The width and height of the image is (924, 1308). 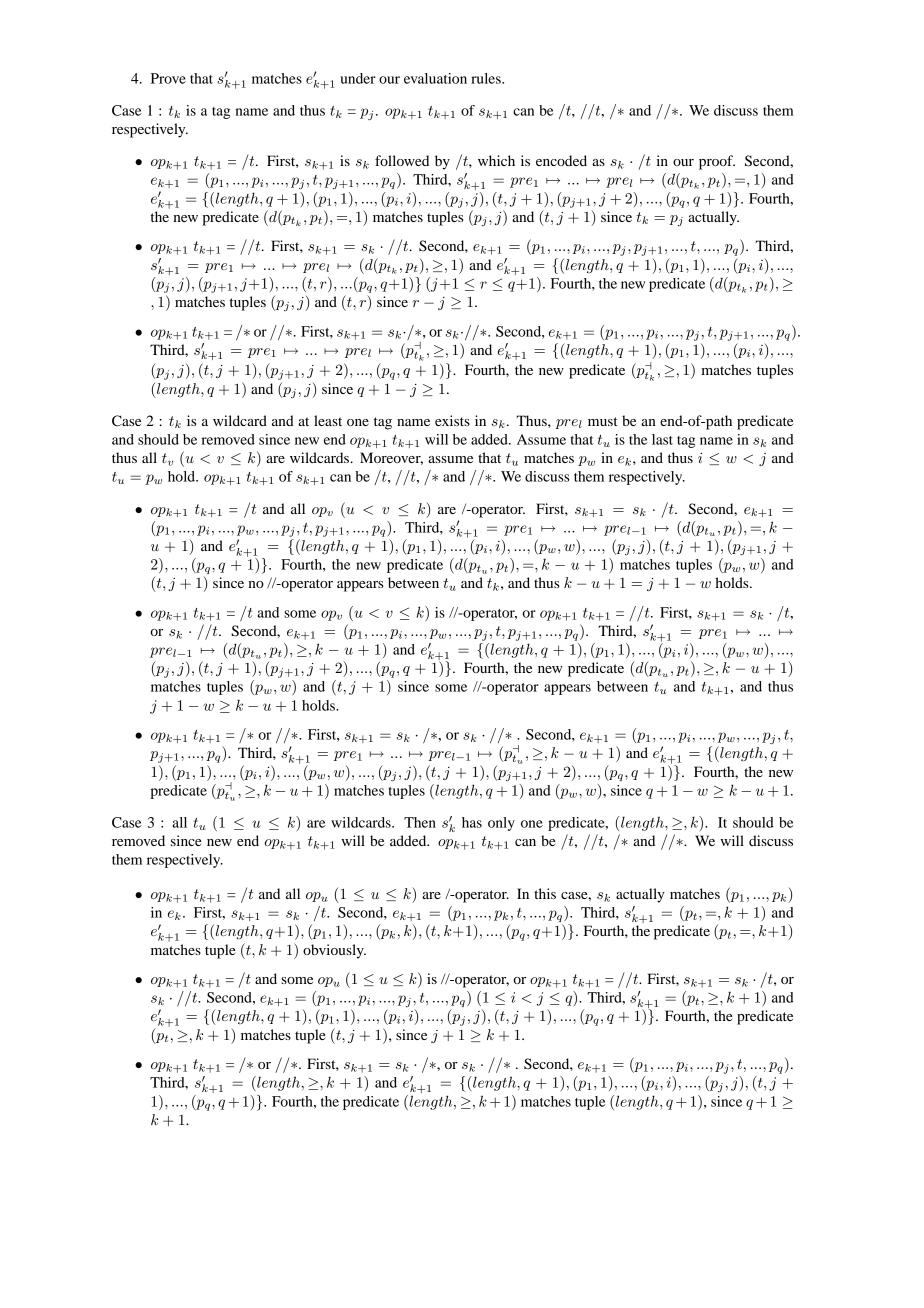 I want to click on Prove, so click(x=168, y=78).
